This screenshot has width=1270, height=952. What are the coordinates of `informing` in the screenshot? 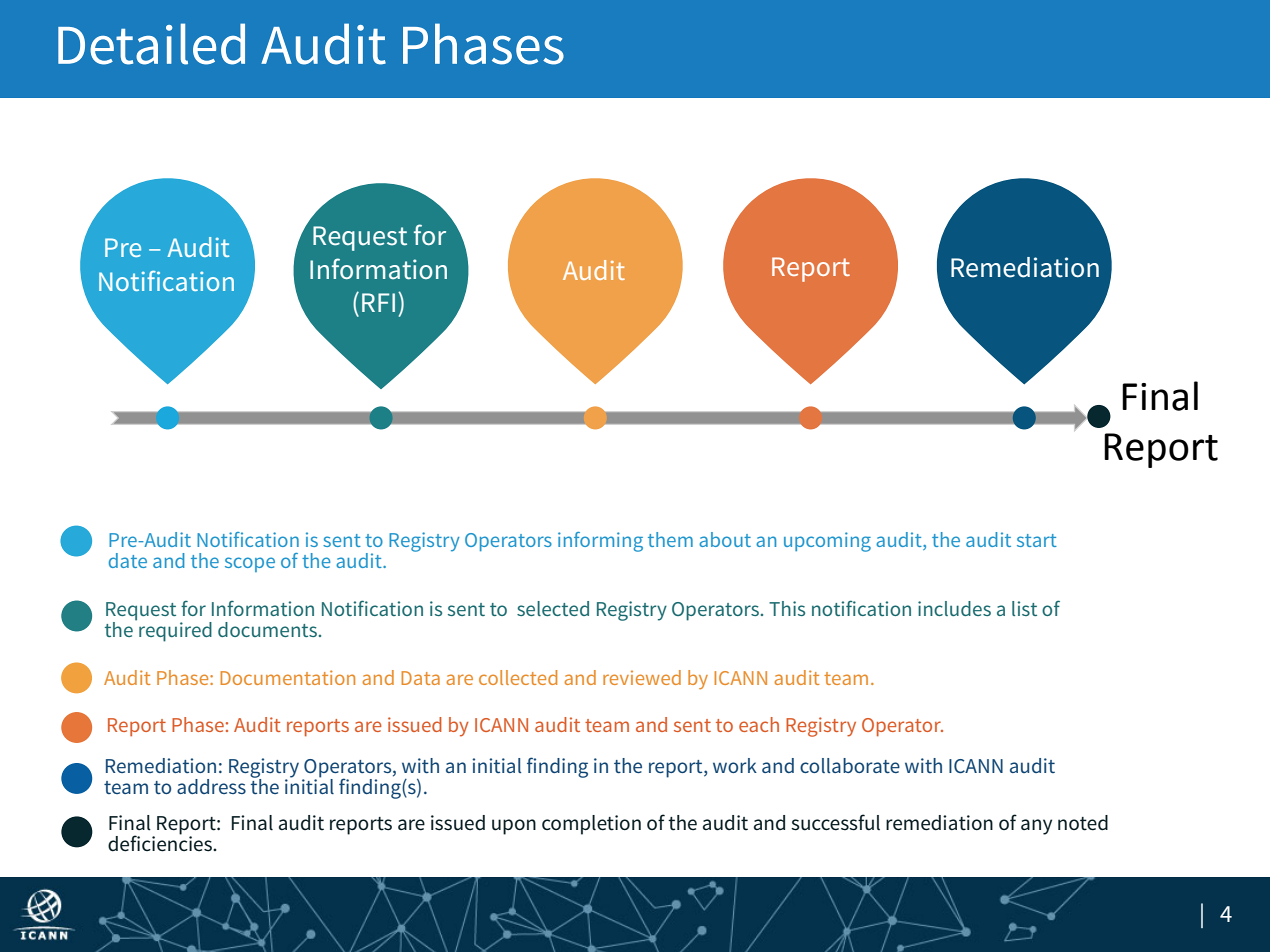 It's located at (600, 542).
